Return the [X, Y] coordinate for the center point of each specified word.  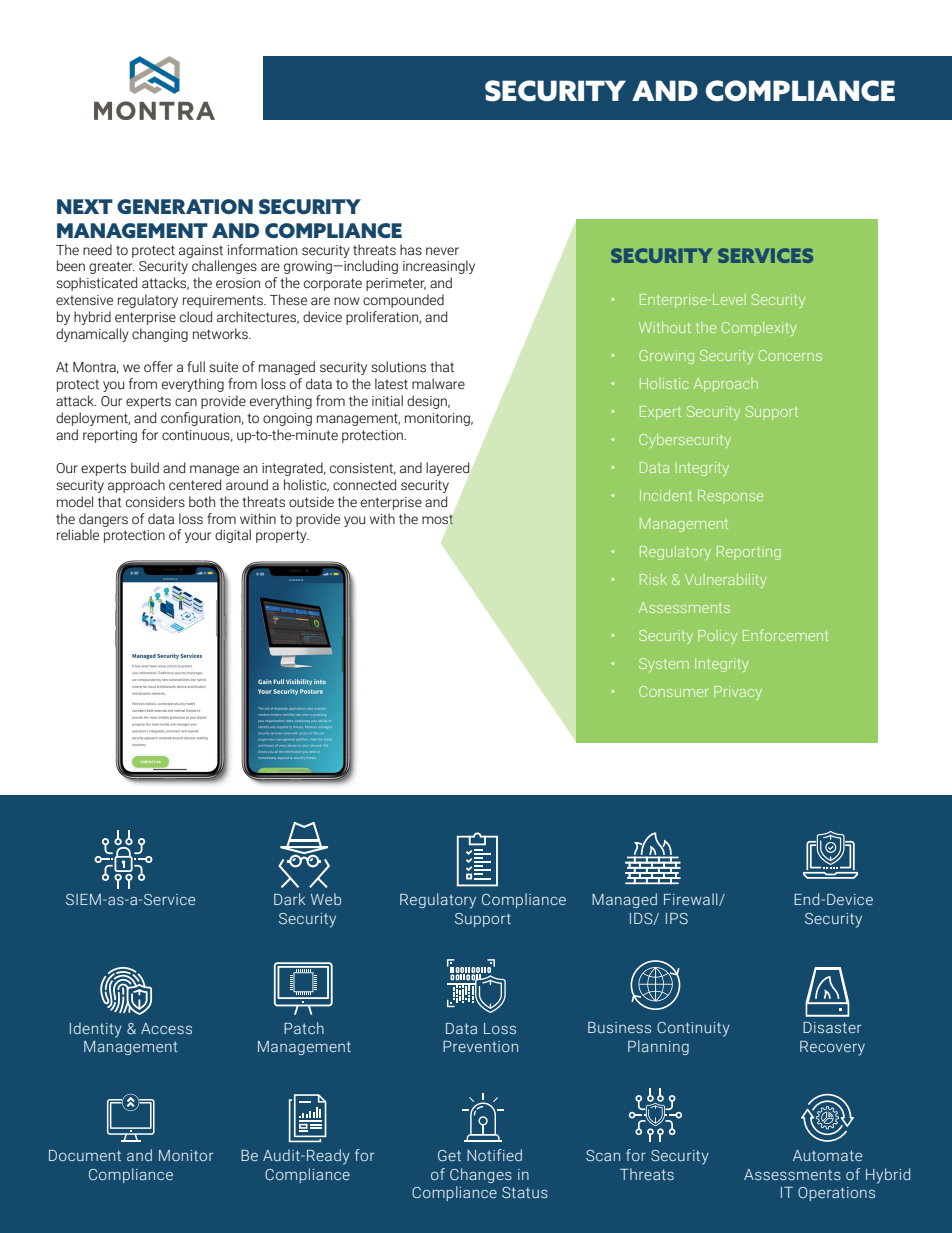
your [198, 537]
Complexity [759, 329]
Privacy [738, 693]
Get [449, 1155]
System [664, 665]
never [442, 251]
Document [85, 1155]
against [201, 251]
